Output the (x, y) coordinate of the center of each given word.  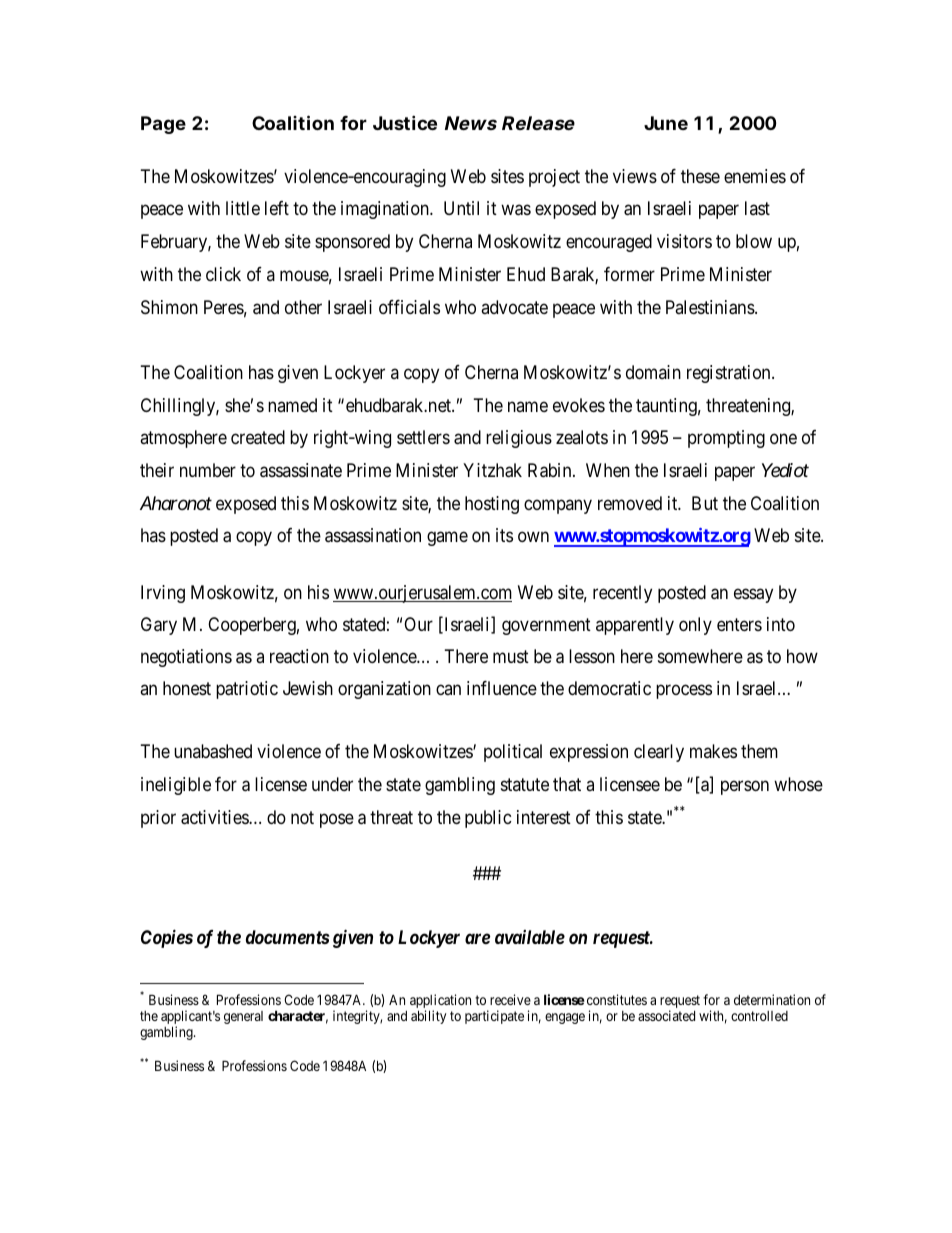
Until (461, 208)
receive (510, 999)
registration (730, 374)
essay (753, 595)
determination (772, 999)
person (745, 787)
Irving (163, 594)
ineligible (176, 786)
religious (519, 439)
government (546, 626)
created (258, 437)
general (243, 1017)
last (757, 208)
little (243, 208)
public (488, 819)
